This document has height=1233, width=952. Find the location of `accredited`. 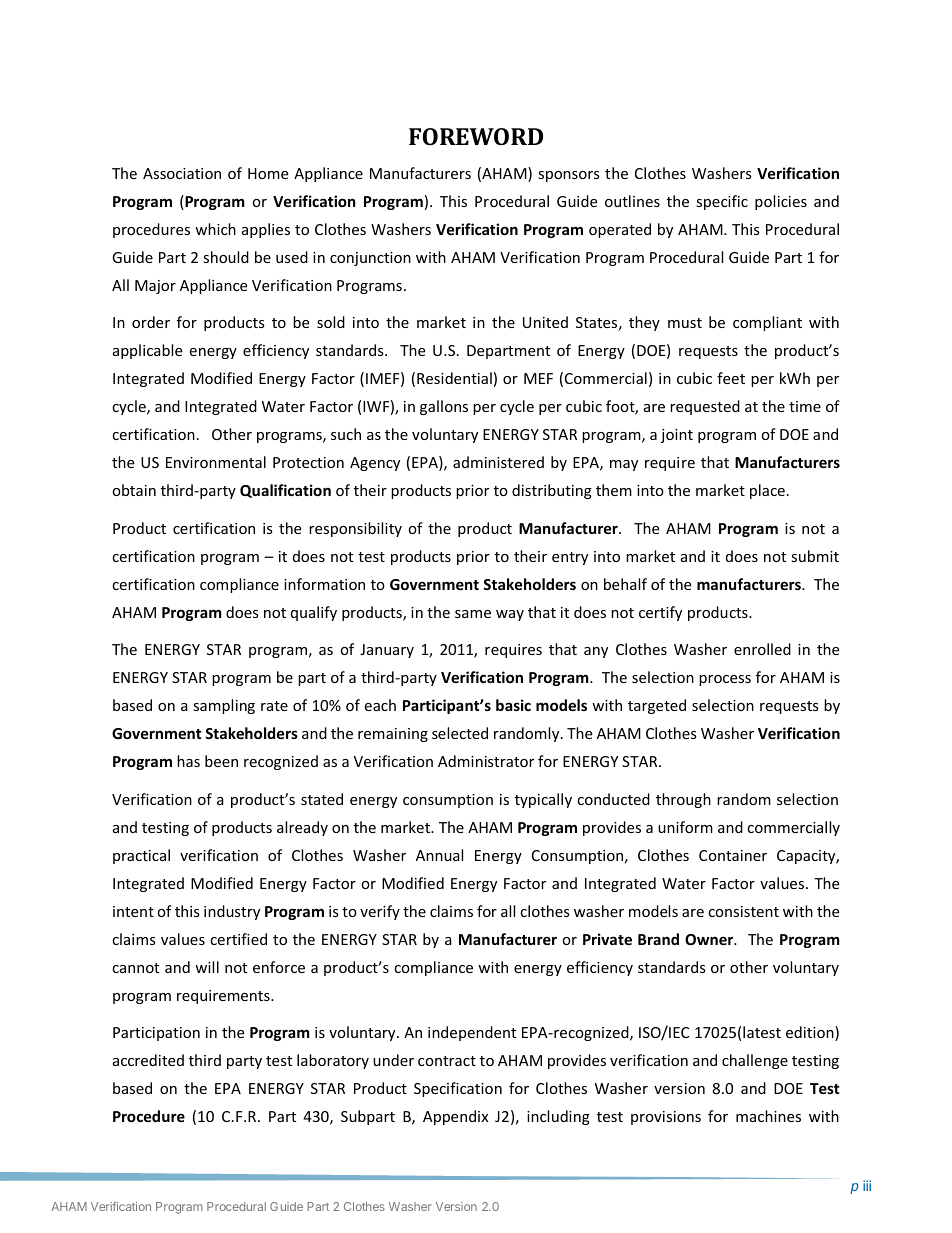

accredited is located at coordinates (148, 1060).
